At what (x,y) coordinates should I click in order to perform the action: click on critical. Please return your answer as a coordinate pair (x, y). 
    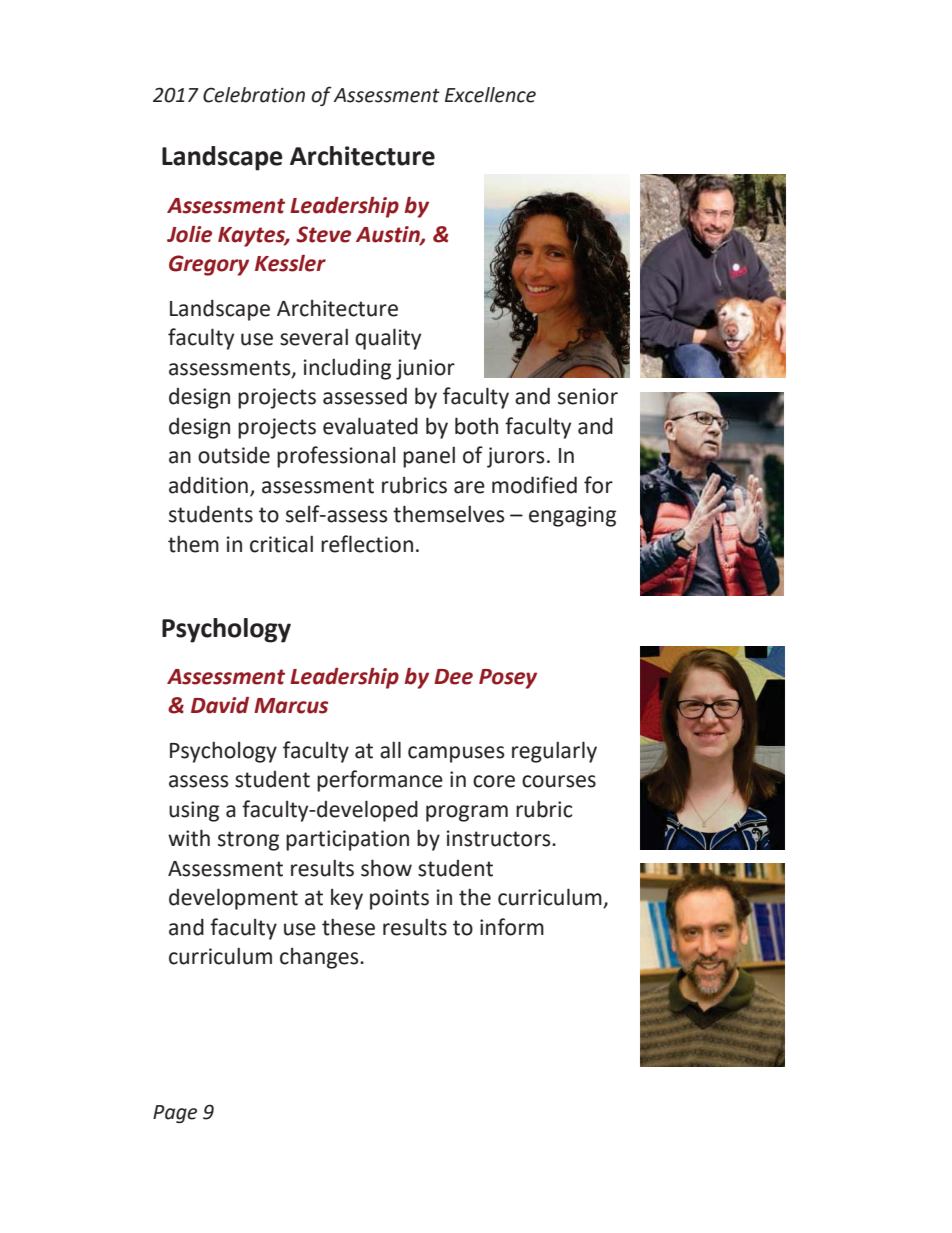
    Looking at the image, I should click on (281, 544).
